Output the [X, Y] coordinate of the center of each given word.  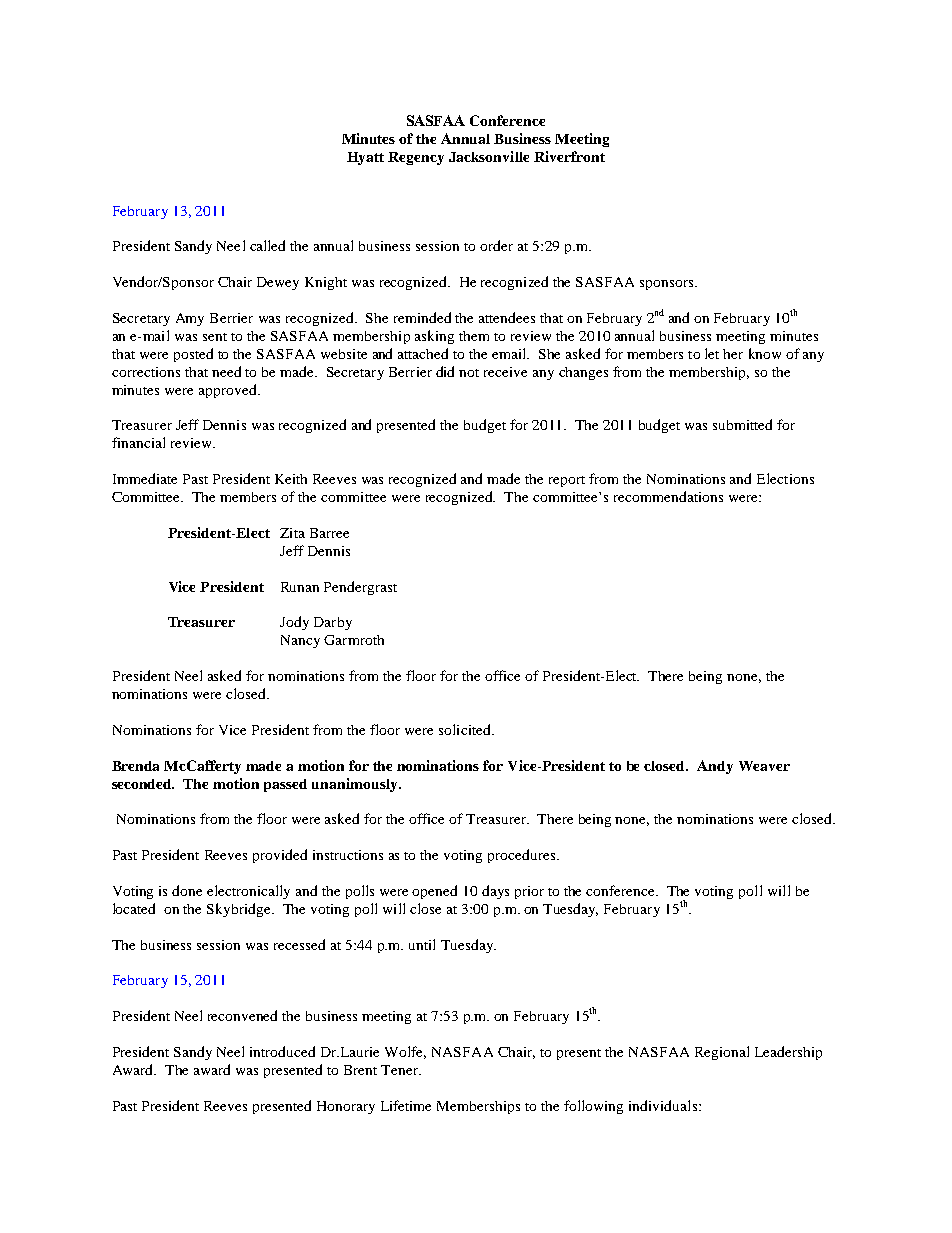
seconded [143, 784]
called [267, 245]
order [496, 245]
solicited [466, 729]
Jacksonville [489, 156]
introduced [282, 1051]
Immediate [145, 478]
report [567, 481]
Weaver [764, 766]
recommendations [668, 496]
